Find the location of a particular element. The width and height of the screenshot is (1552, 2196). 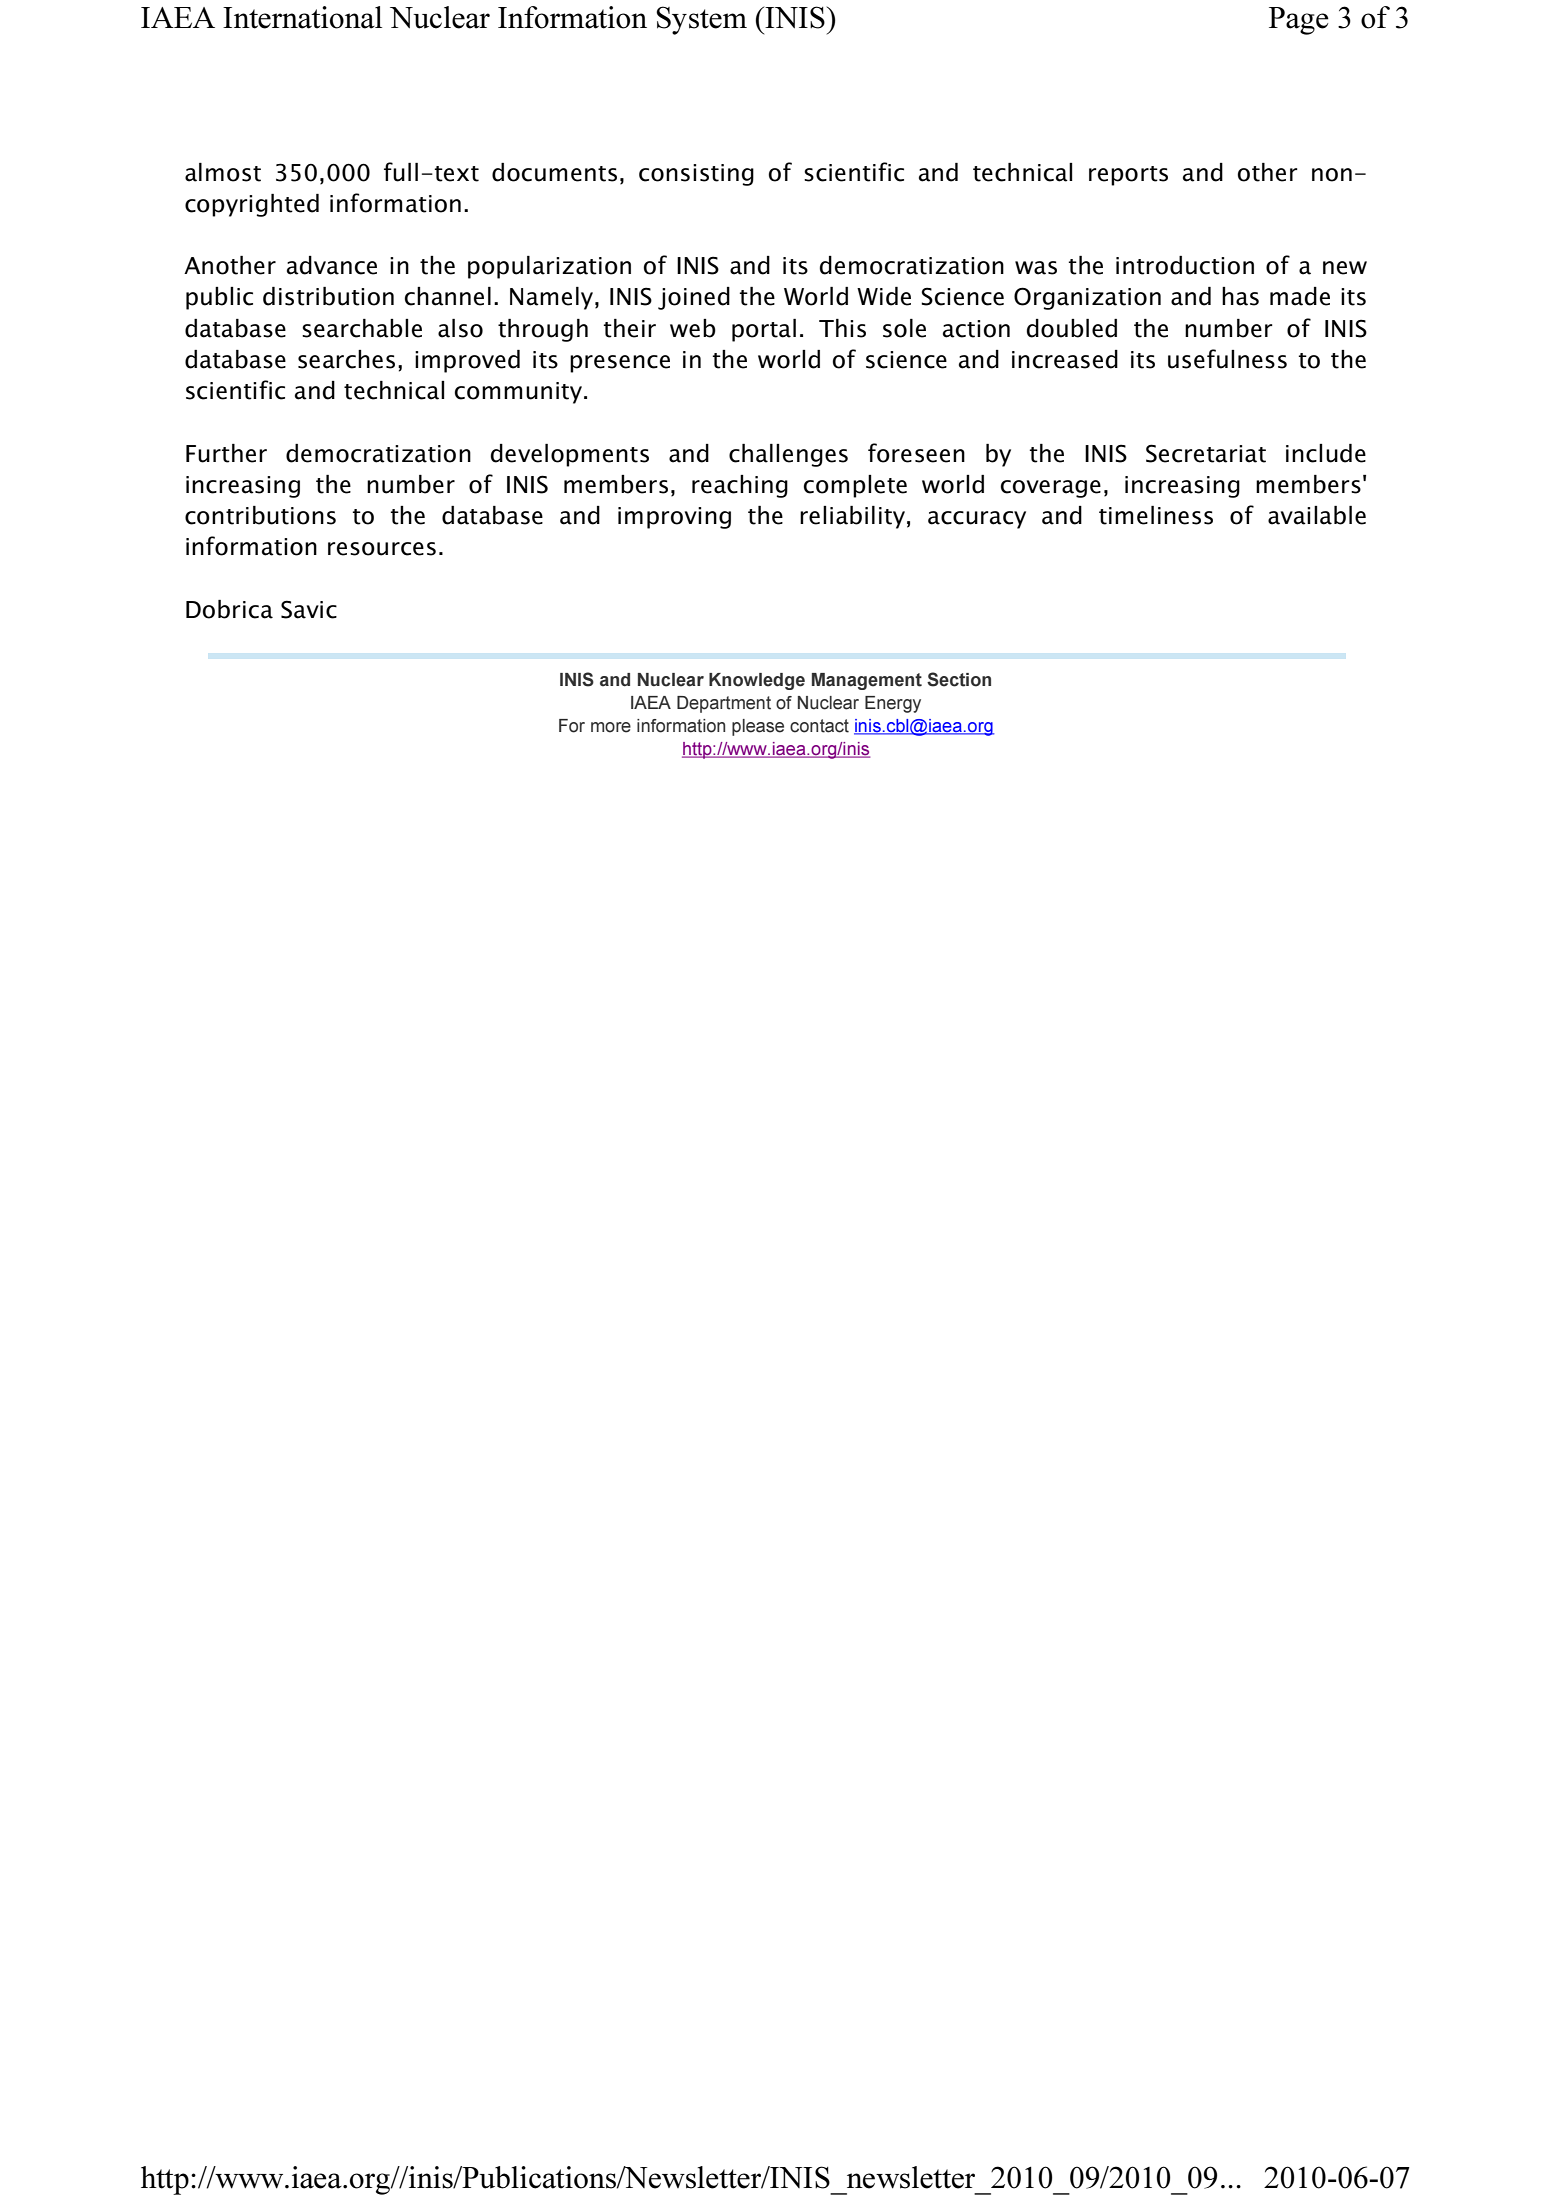

introduction is located at coordinates (1185, 265).
